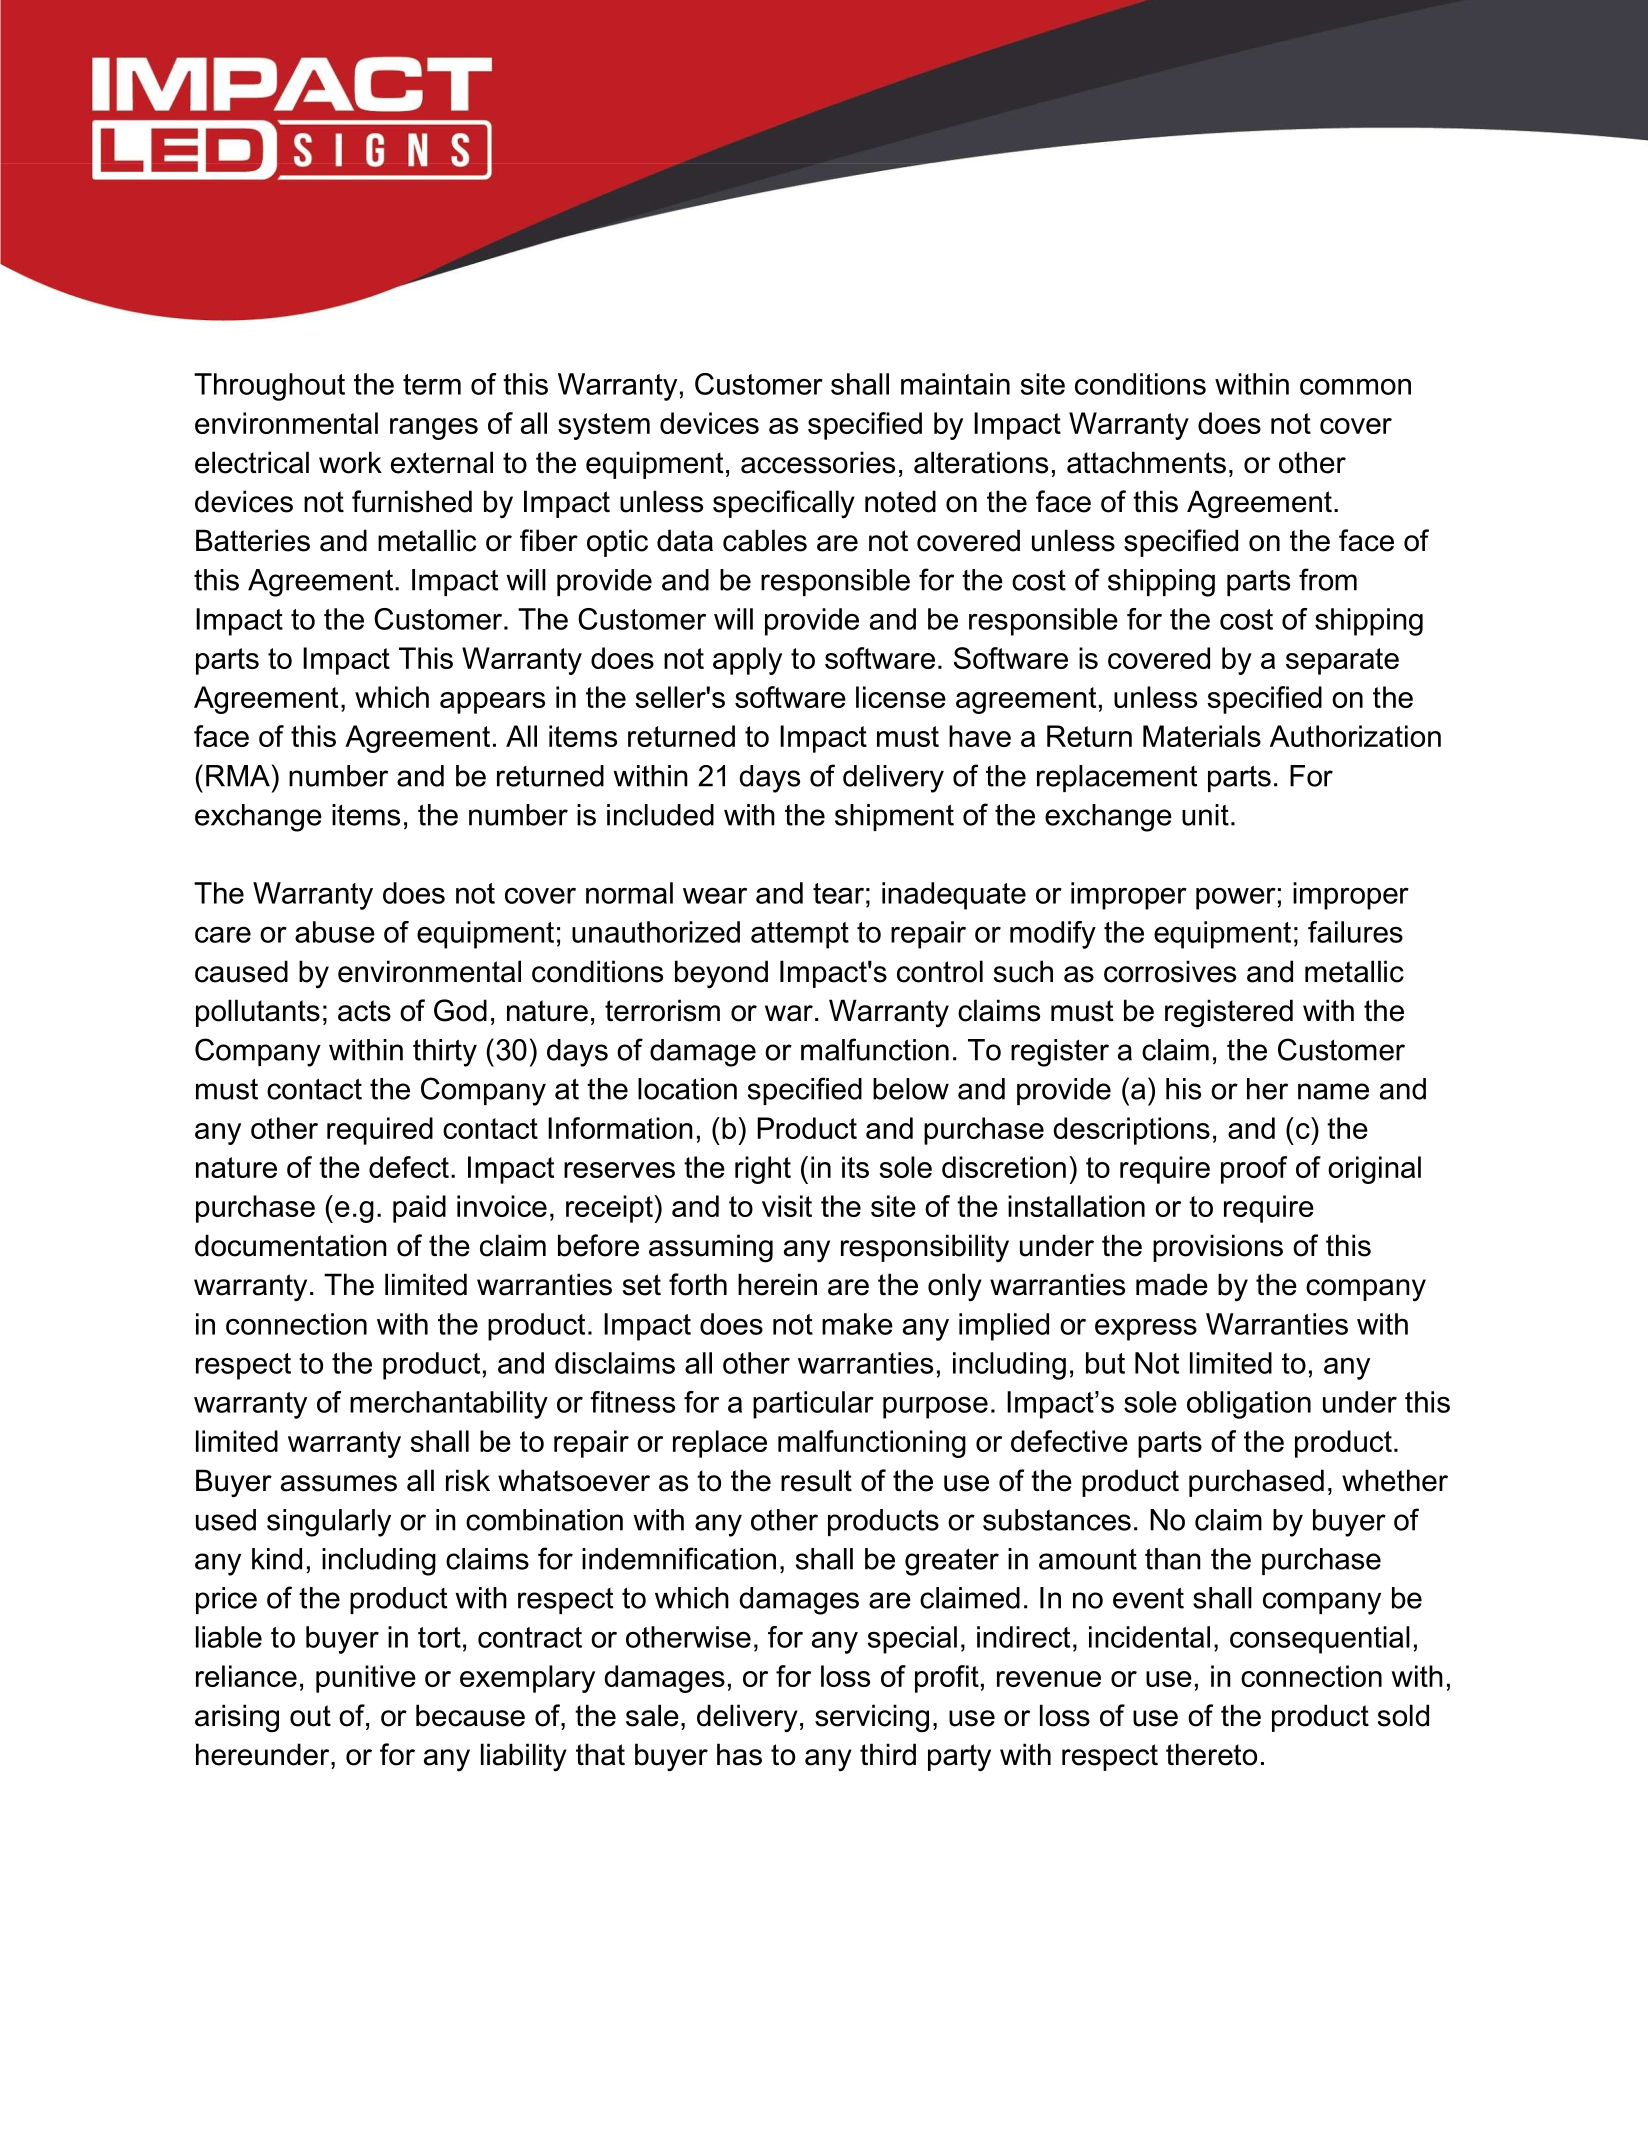 Image resolution: width=1648 pixels, height=2132 pixels. I want to click on accessories, so click(818, 462).
